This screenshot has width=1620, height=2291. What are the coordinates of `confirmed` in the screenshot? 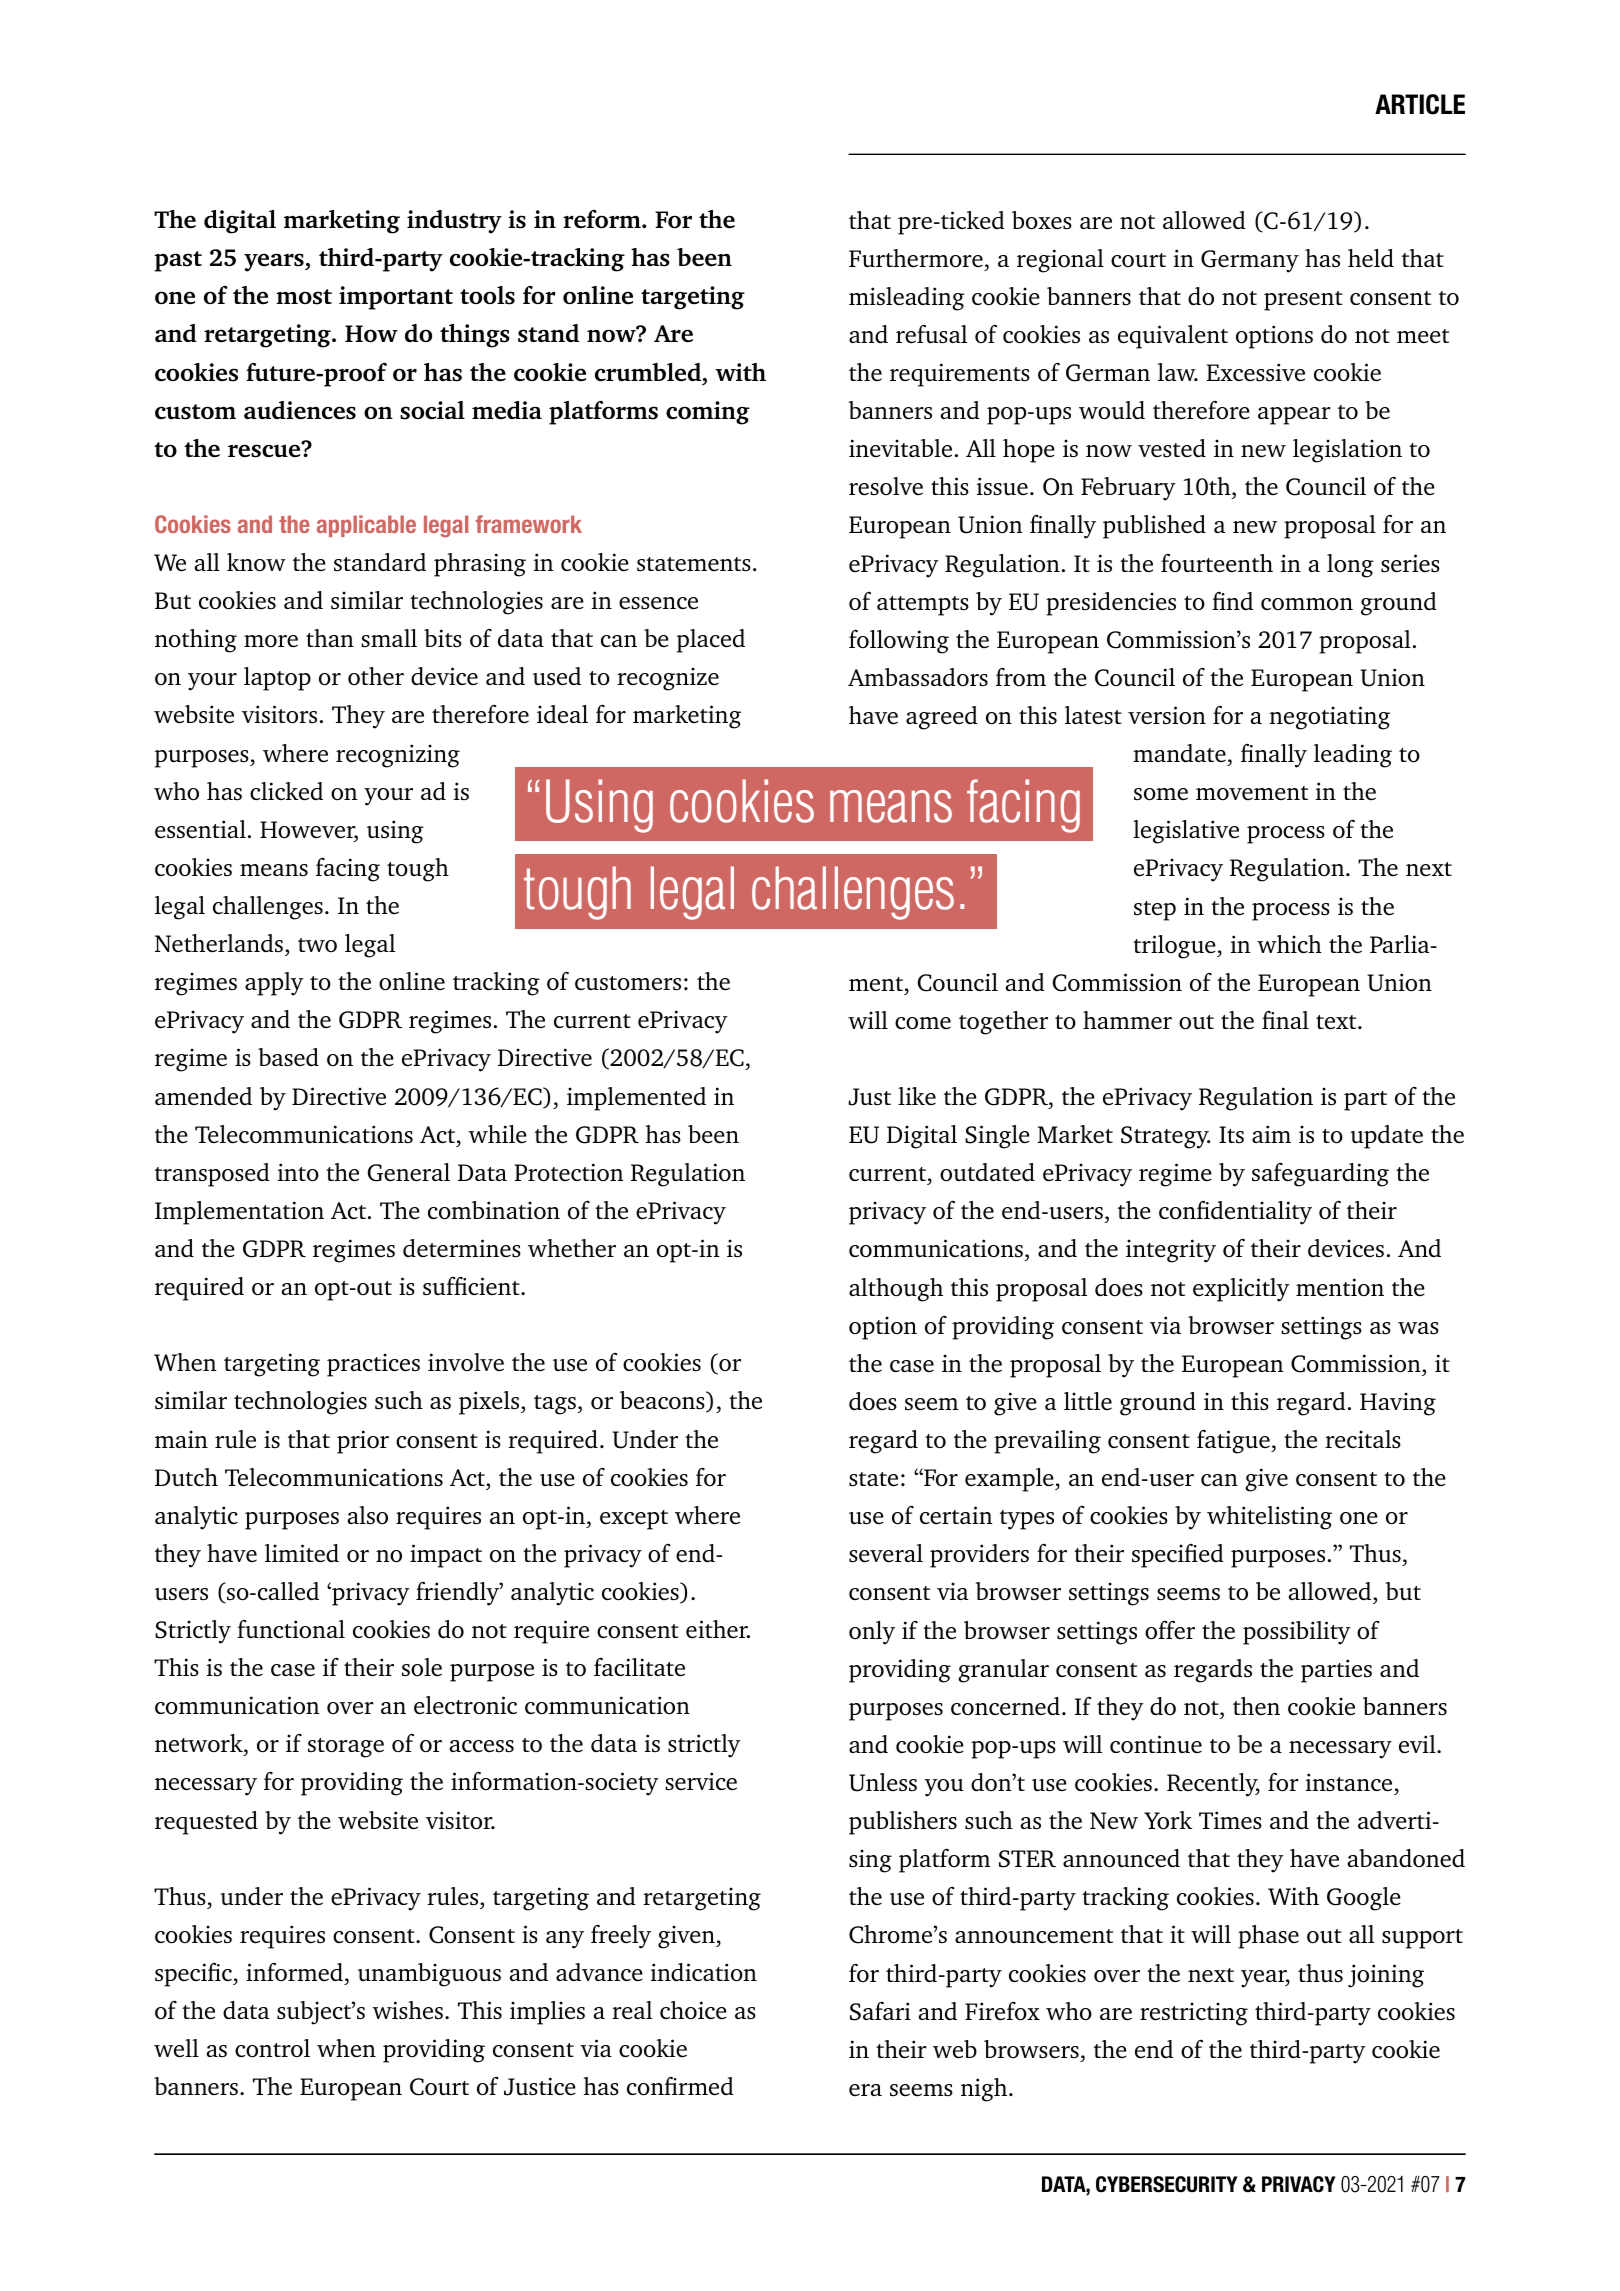 It's located at (680, 2086).
